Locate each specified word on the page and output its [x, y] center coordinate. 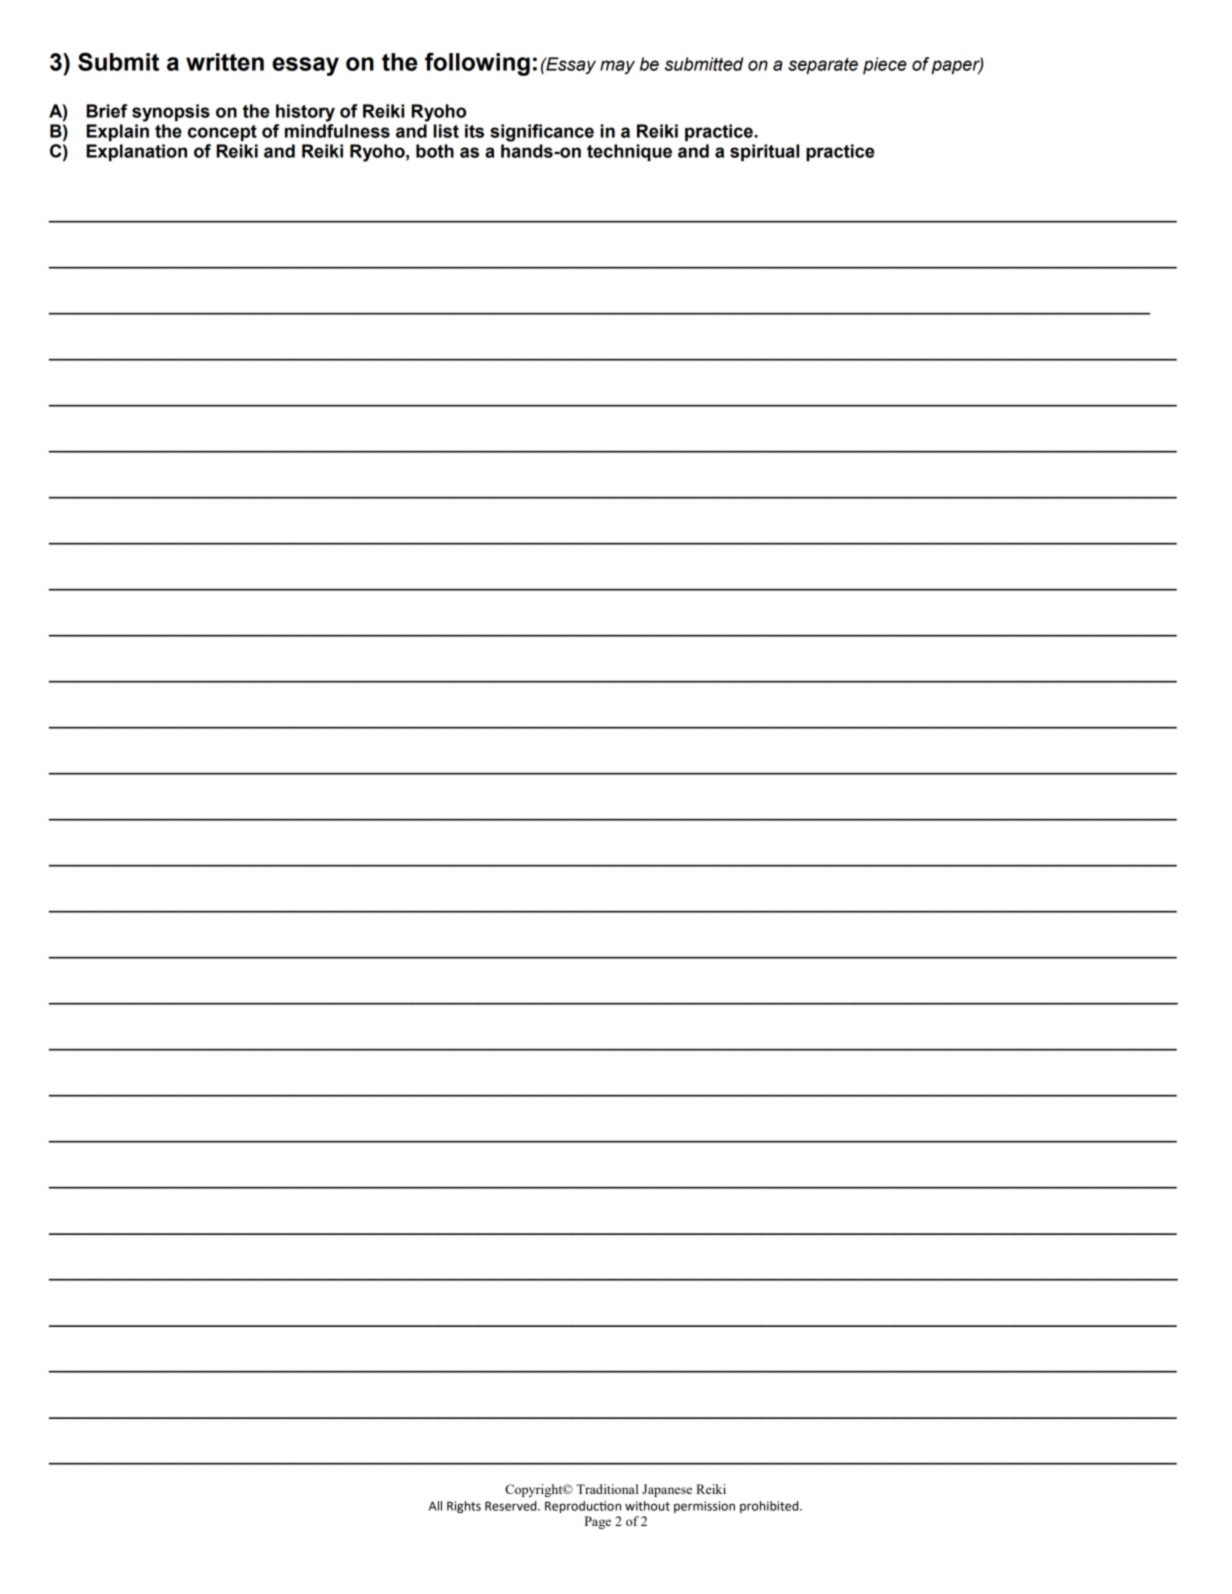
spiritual [764, 153]
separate [823, 66]
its [474, 131]
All [435, 1506]
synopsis [171, 113]
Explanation [136, 153]
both [435, 151]
